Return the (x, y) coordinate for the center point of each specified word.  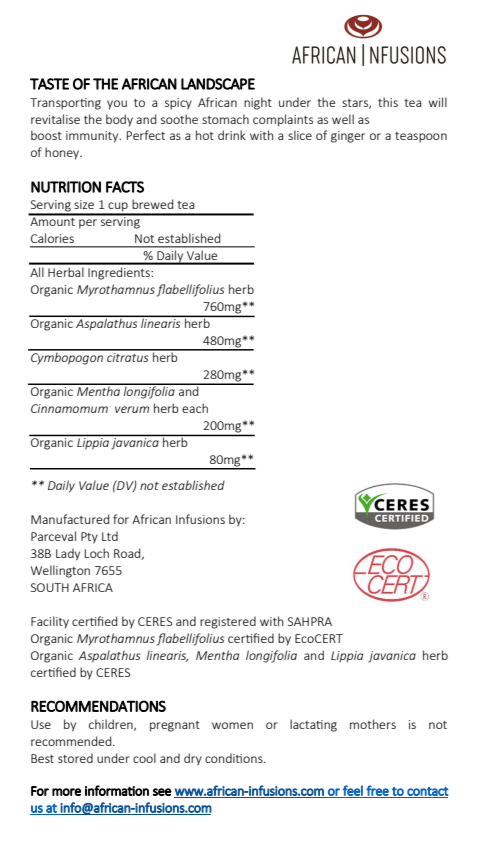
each (195, 408)
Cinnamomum (69, 408)
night (258, 103)
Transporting (65, 104)
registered (228, 622)
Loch (97, 553)
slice (300, 135)
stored (75, 758)
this (388, 102)
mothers (373, 724)
